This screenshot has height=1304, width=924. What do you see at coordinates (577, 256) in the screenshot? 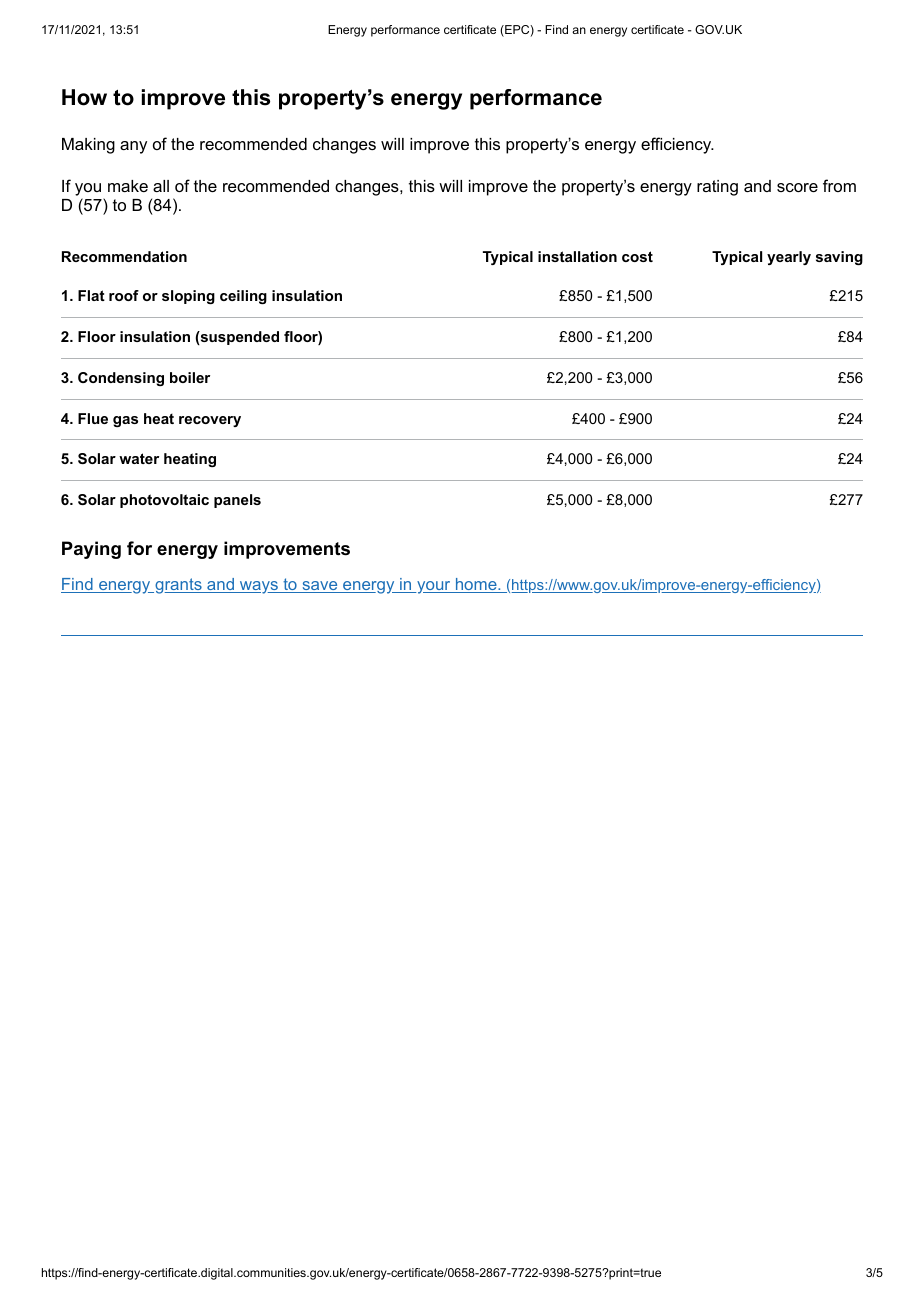
I see `installation` at bounding box center [577, 256].
